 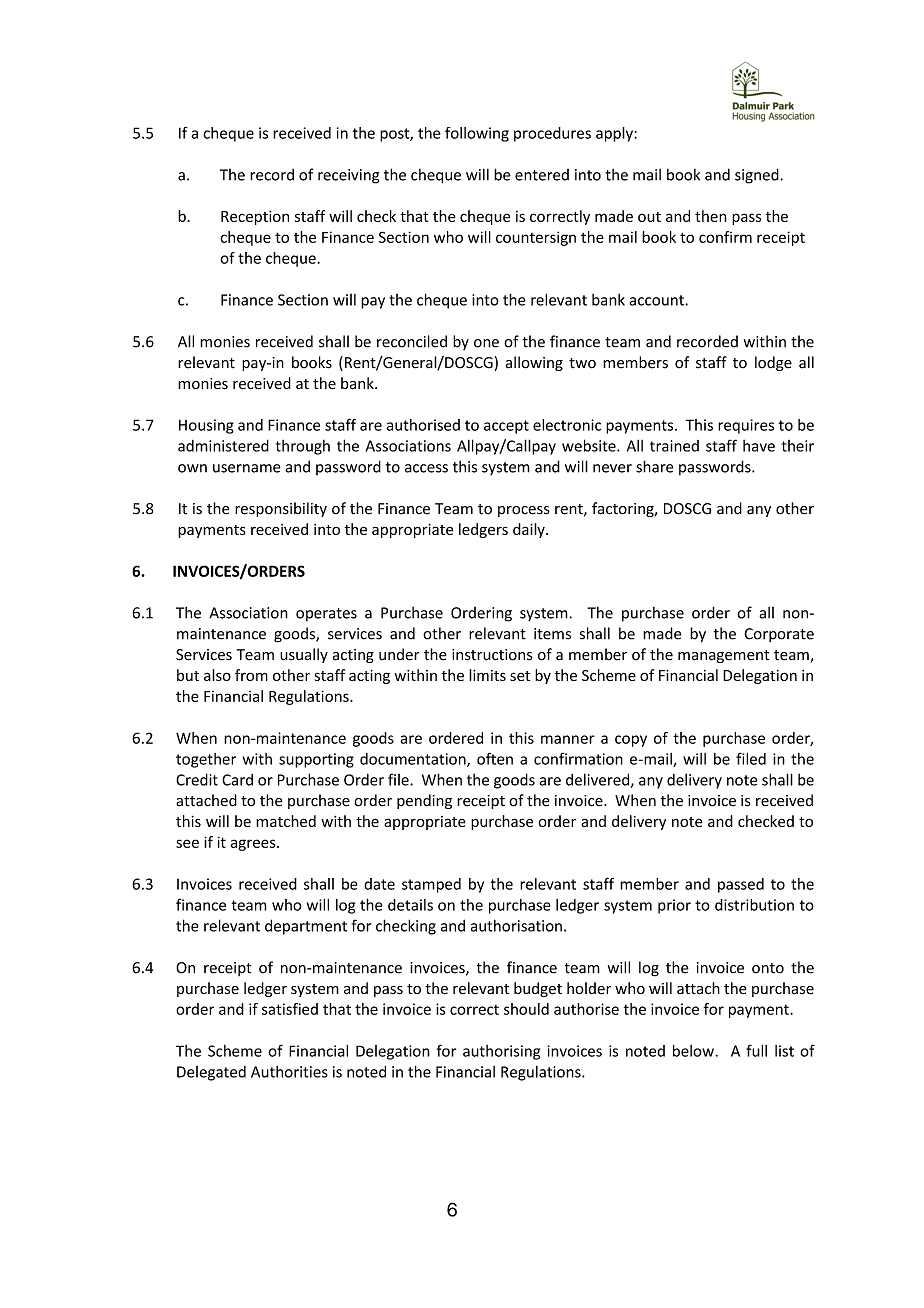 What do you see at coordinates (758, 176) in the screenshot?
I see `signed` at bounding box center [758, 176].
